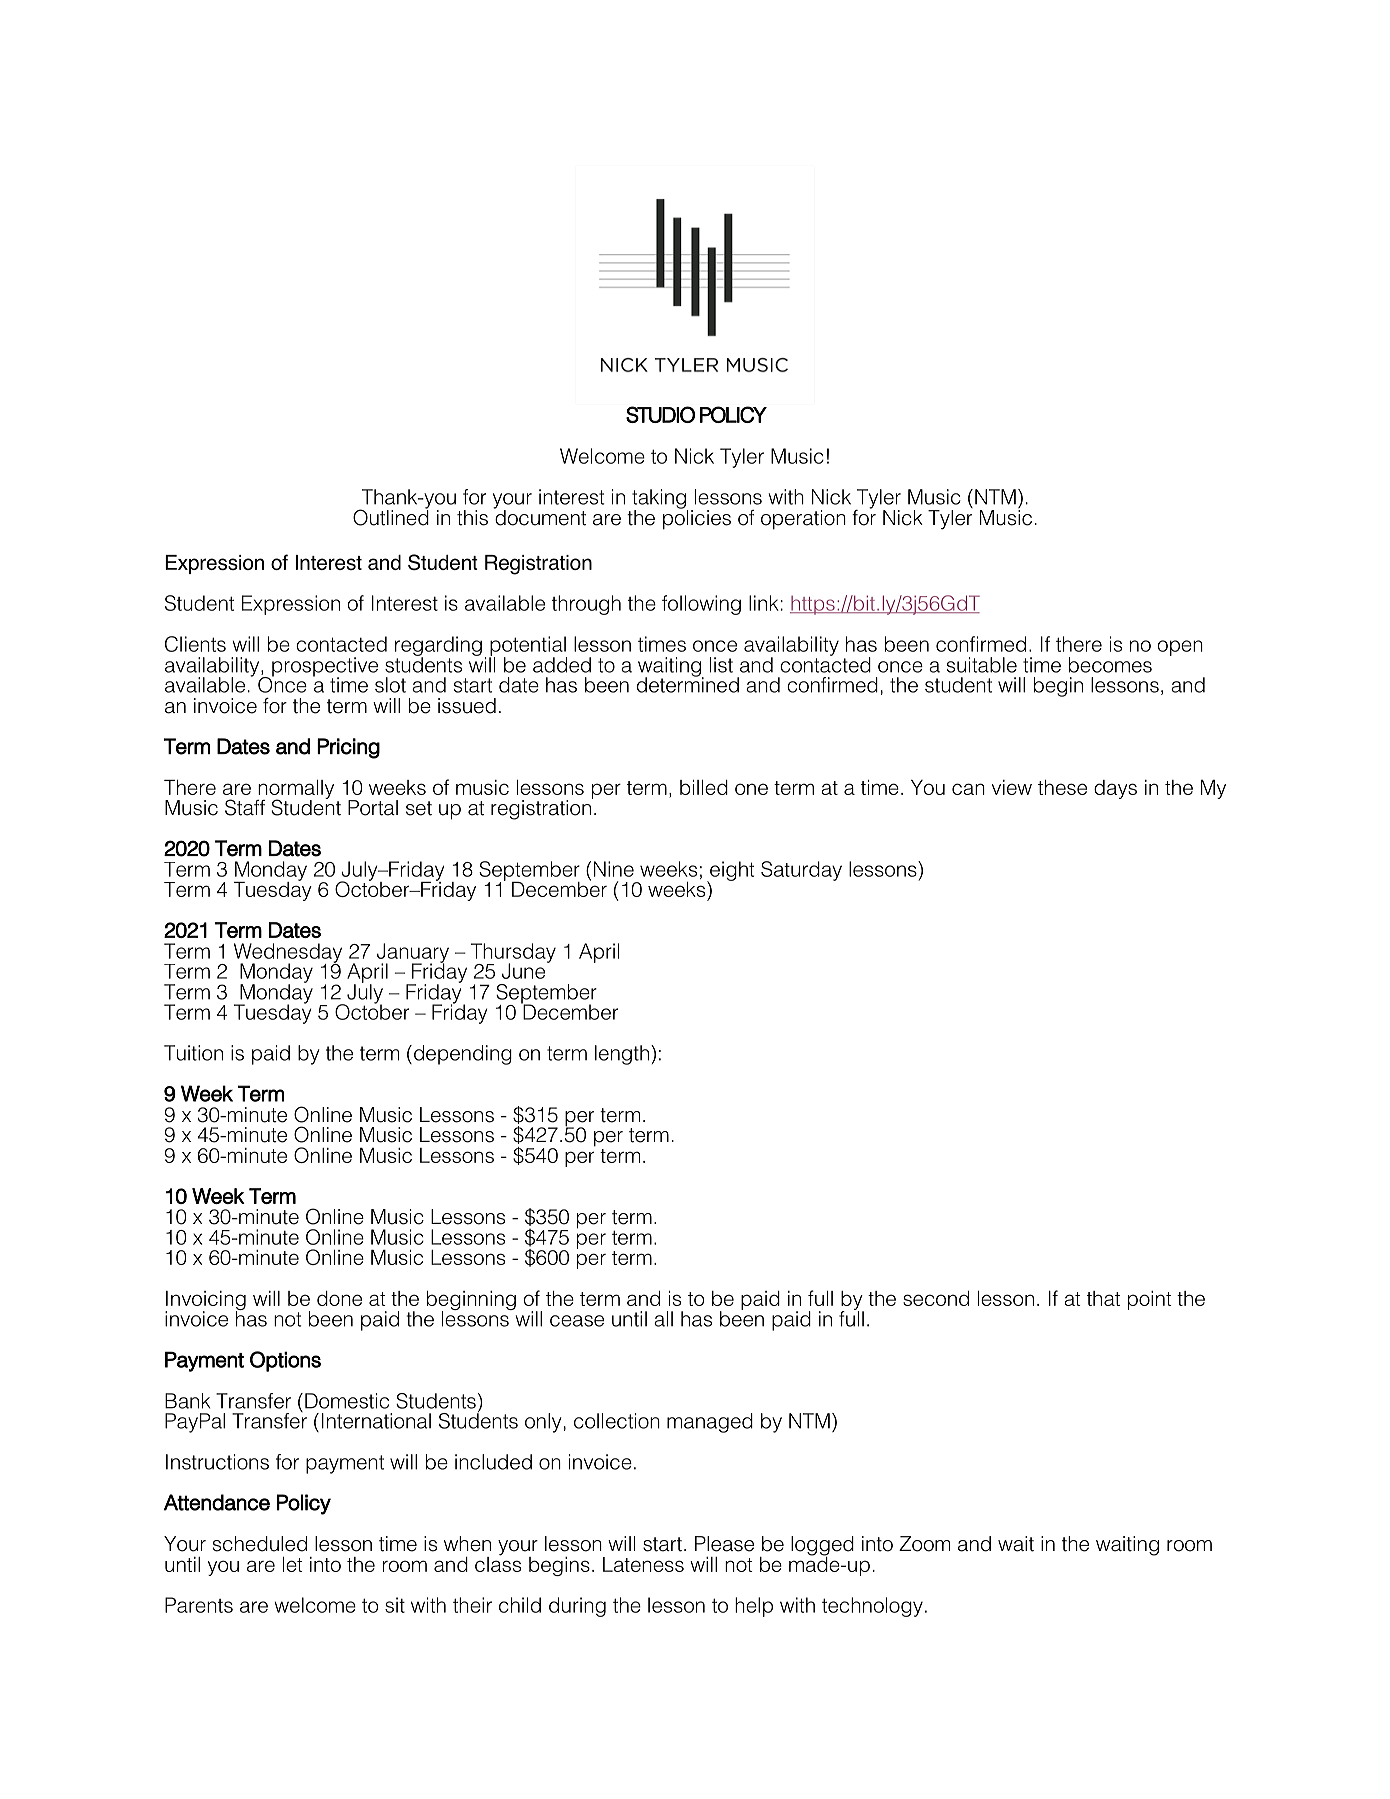 The width and height of the screenshot is (1390, 1799). Describe the element at coordinates (803, 520) in the screenshot. I see `operation` at that location.
